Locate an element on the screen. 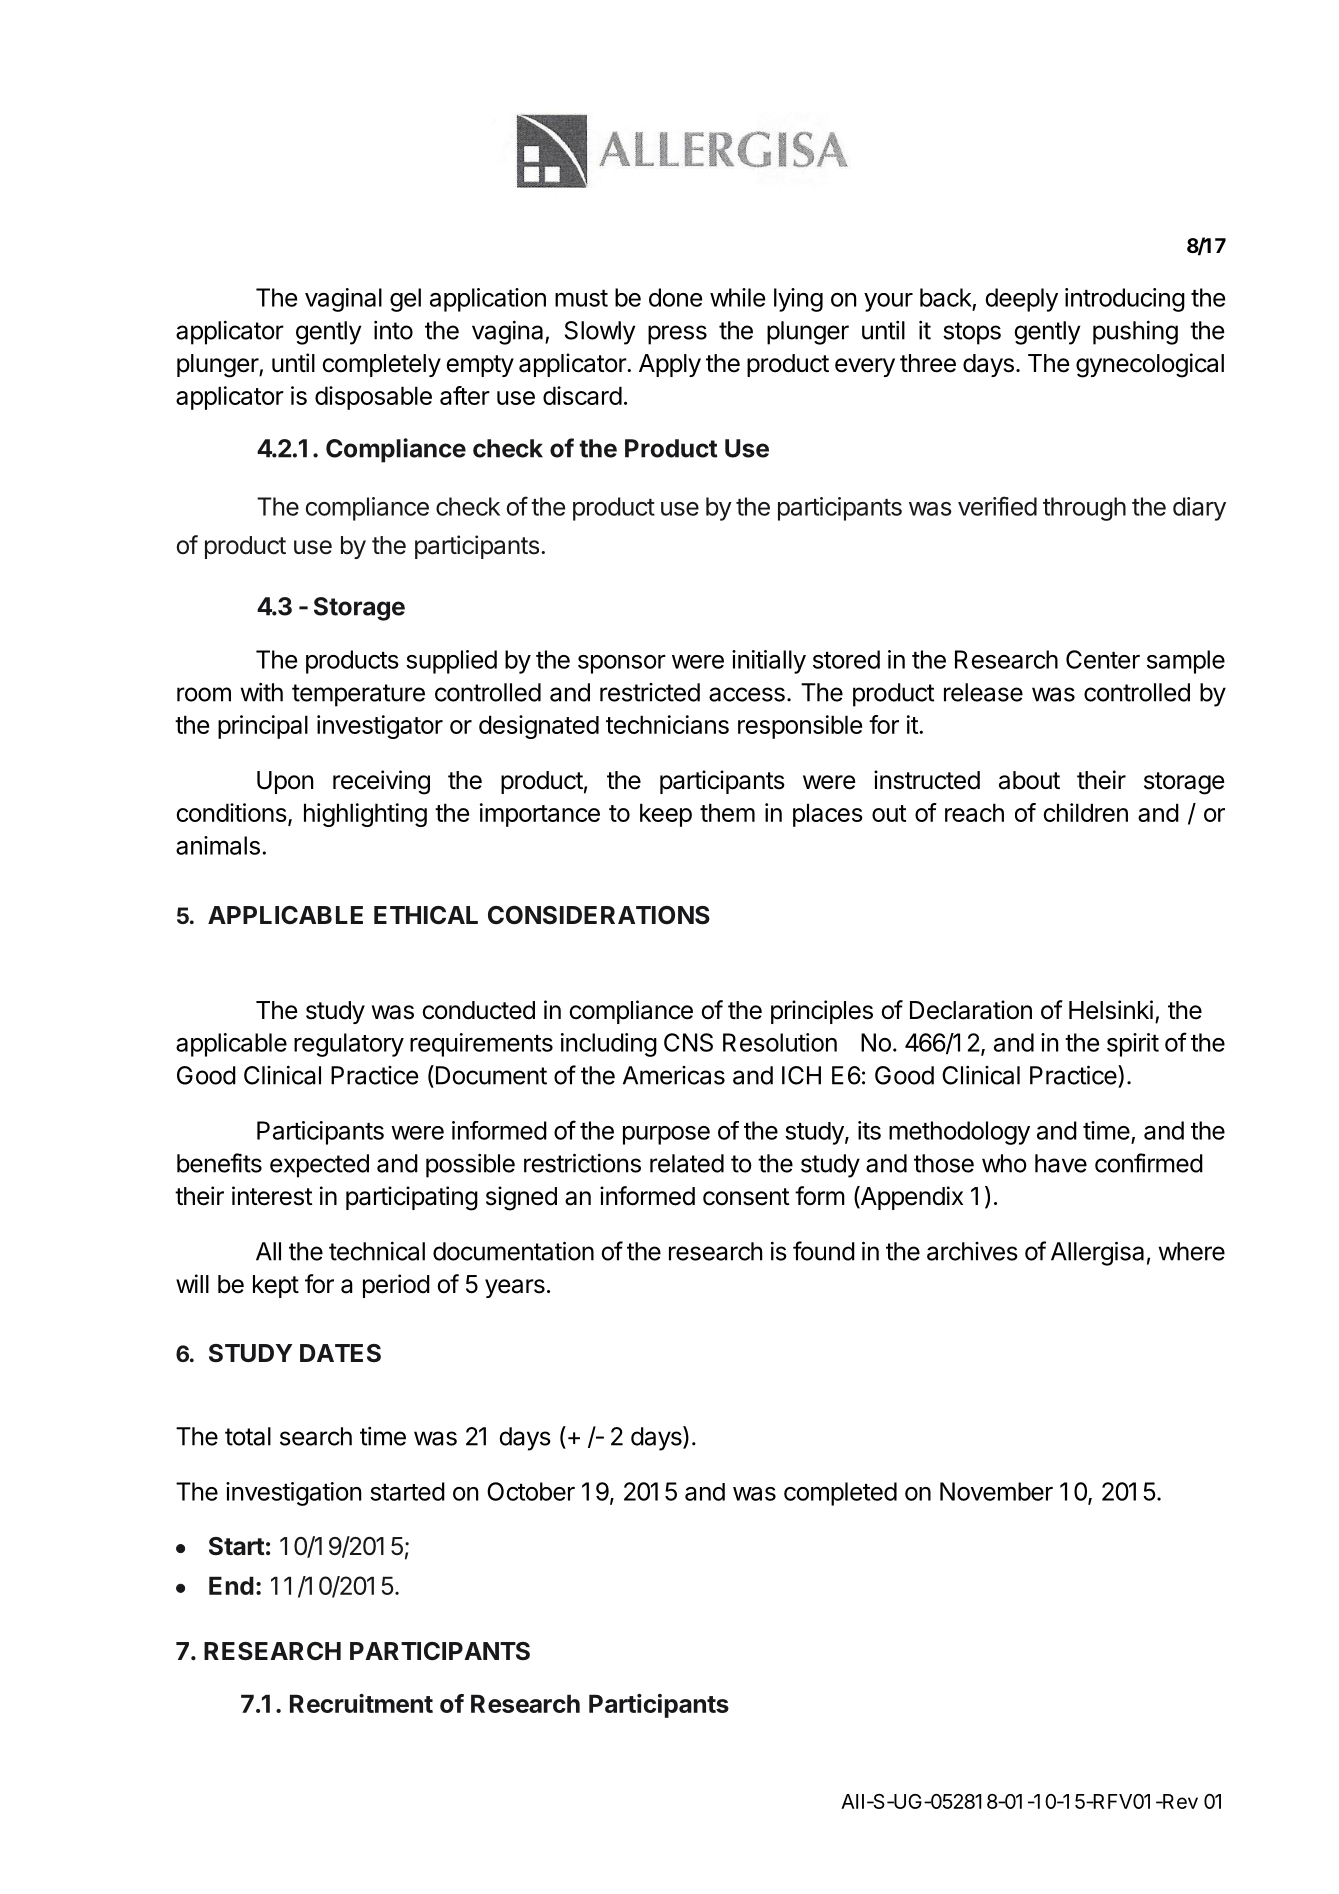 The height and width of the screenshot is (1894, 1339). Helsinki is located at coordinates (1111, 1010).
